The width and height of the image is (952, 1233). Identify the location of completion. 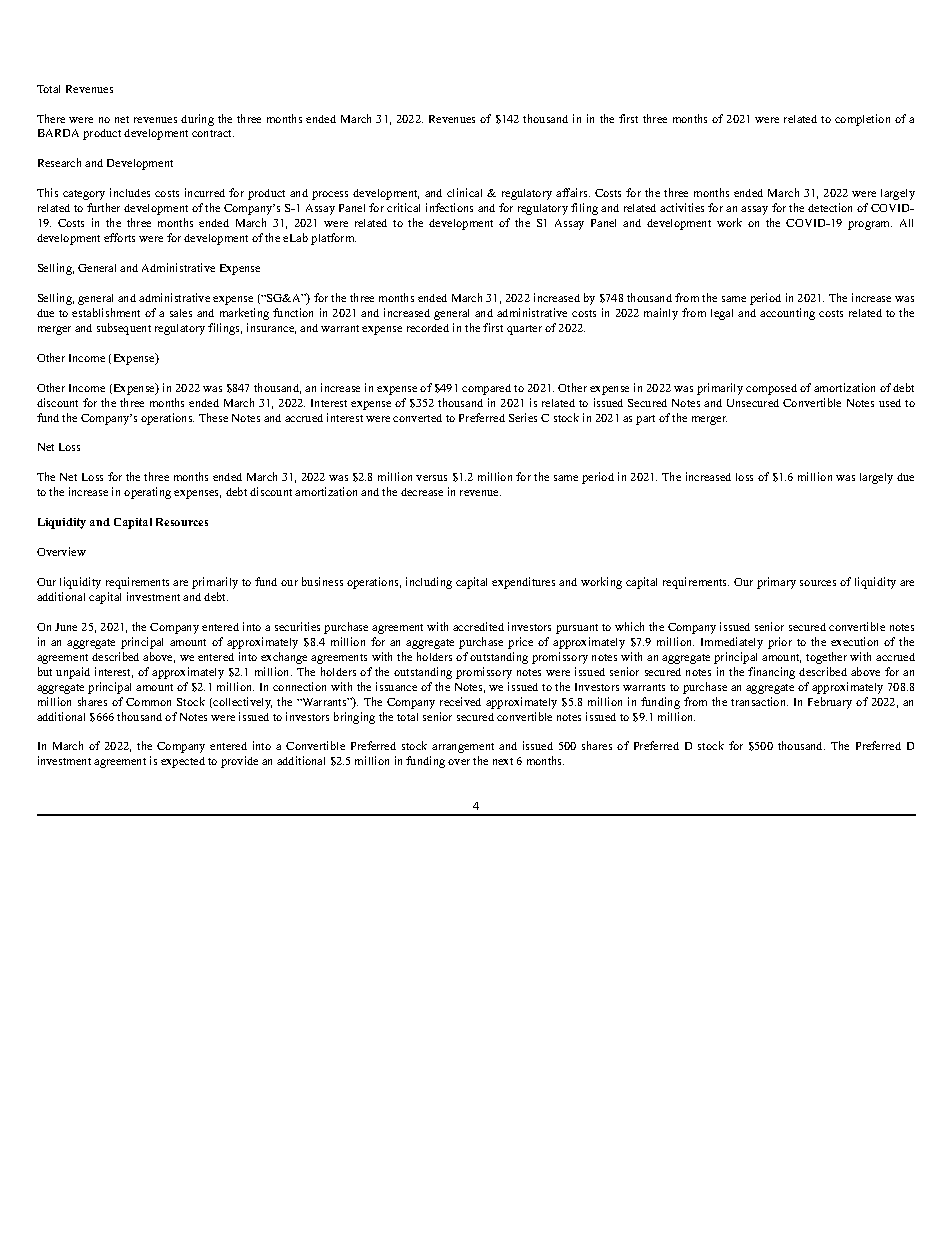
(862, 120).
